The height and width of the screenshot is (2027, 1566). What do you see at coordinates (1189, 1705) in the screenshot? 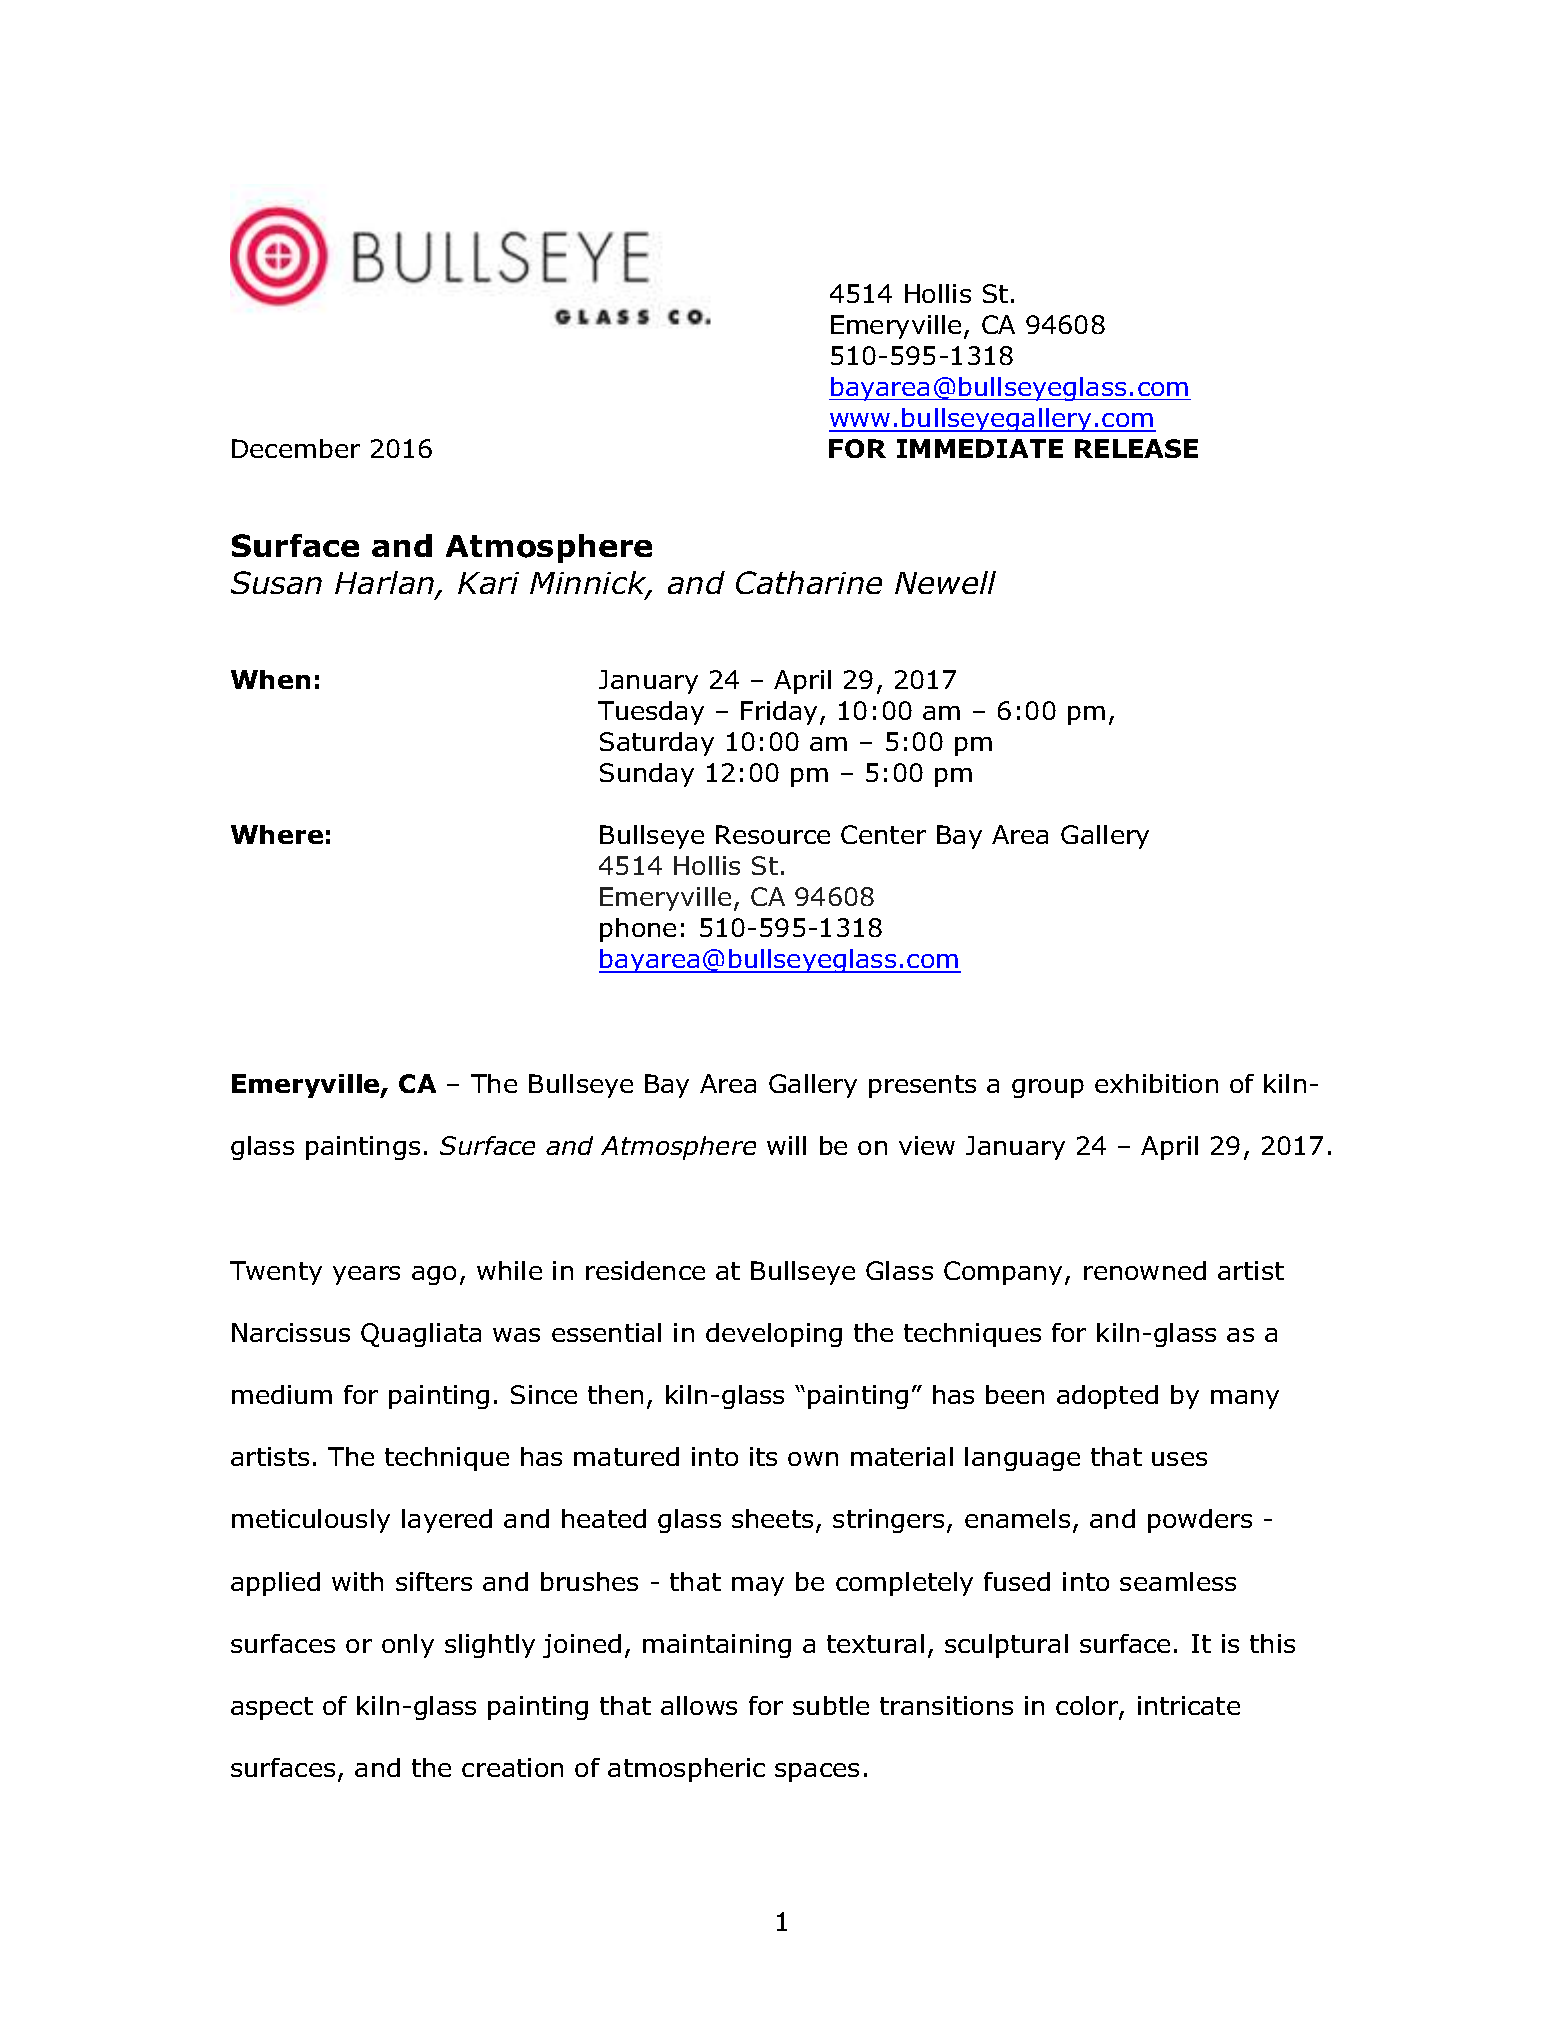
I see `intricate` at bounding box center [1189, 1705].
